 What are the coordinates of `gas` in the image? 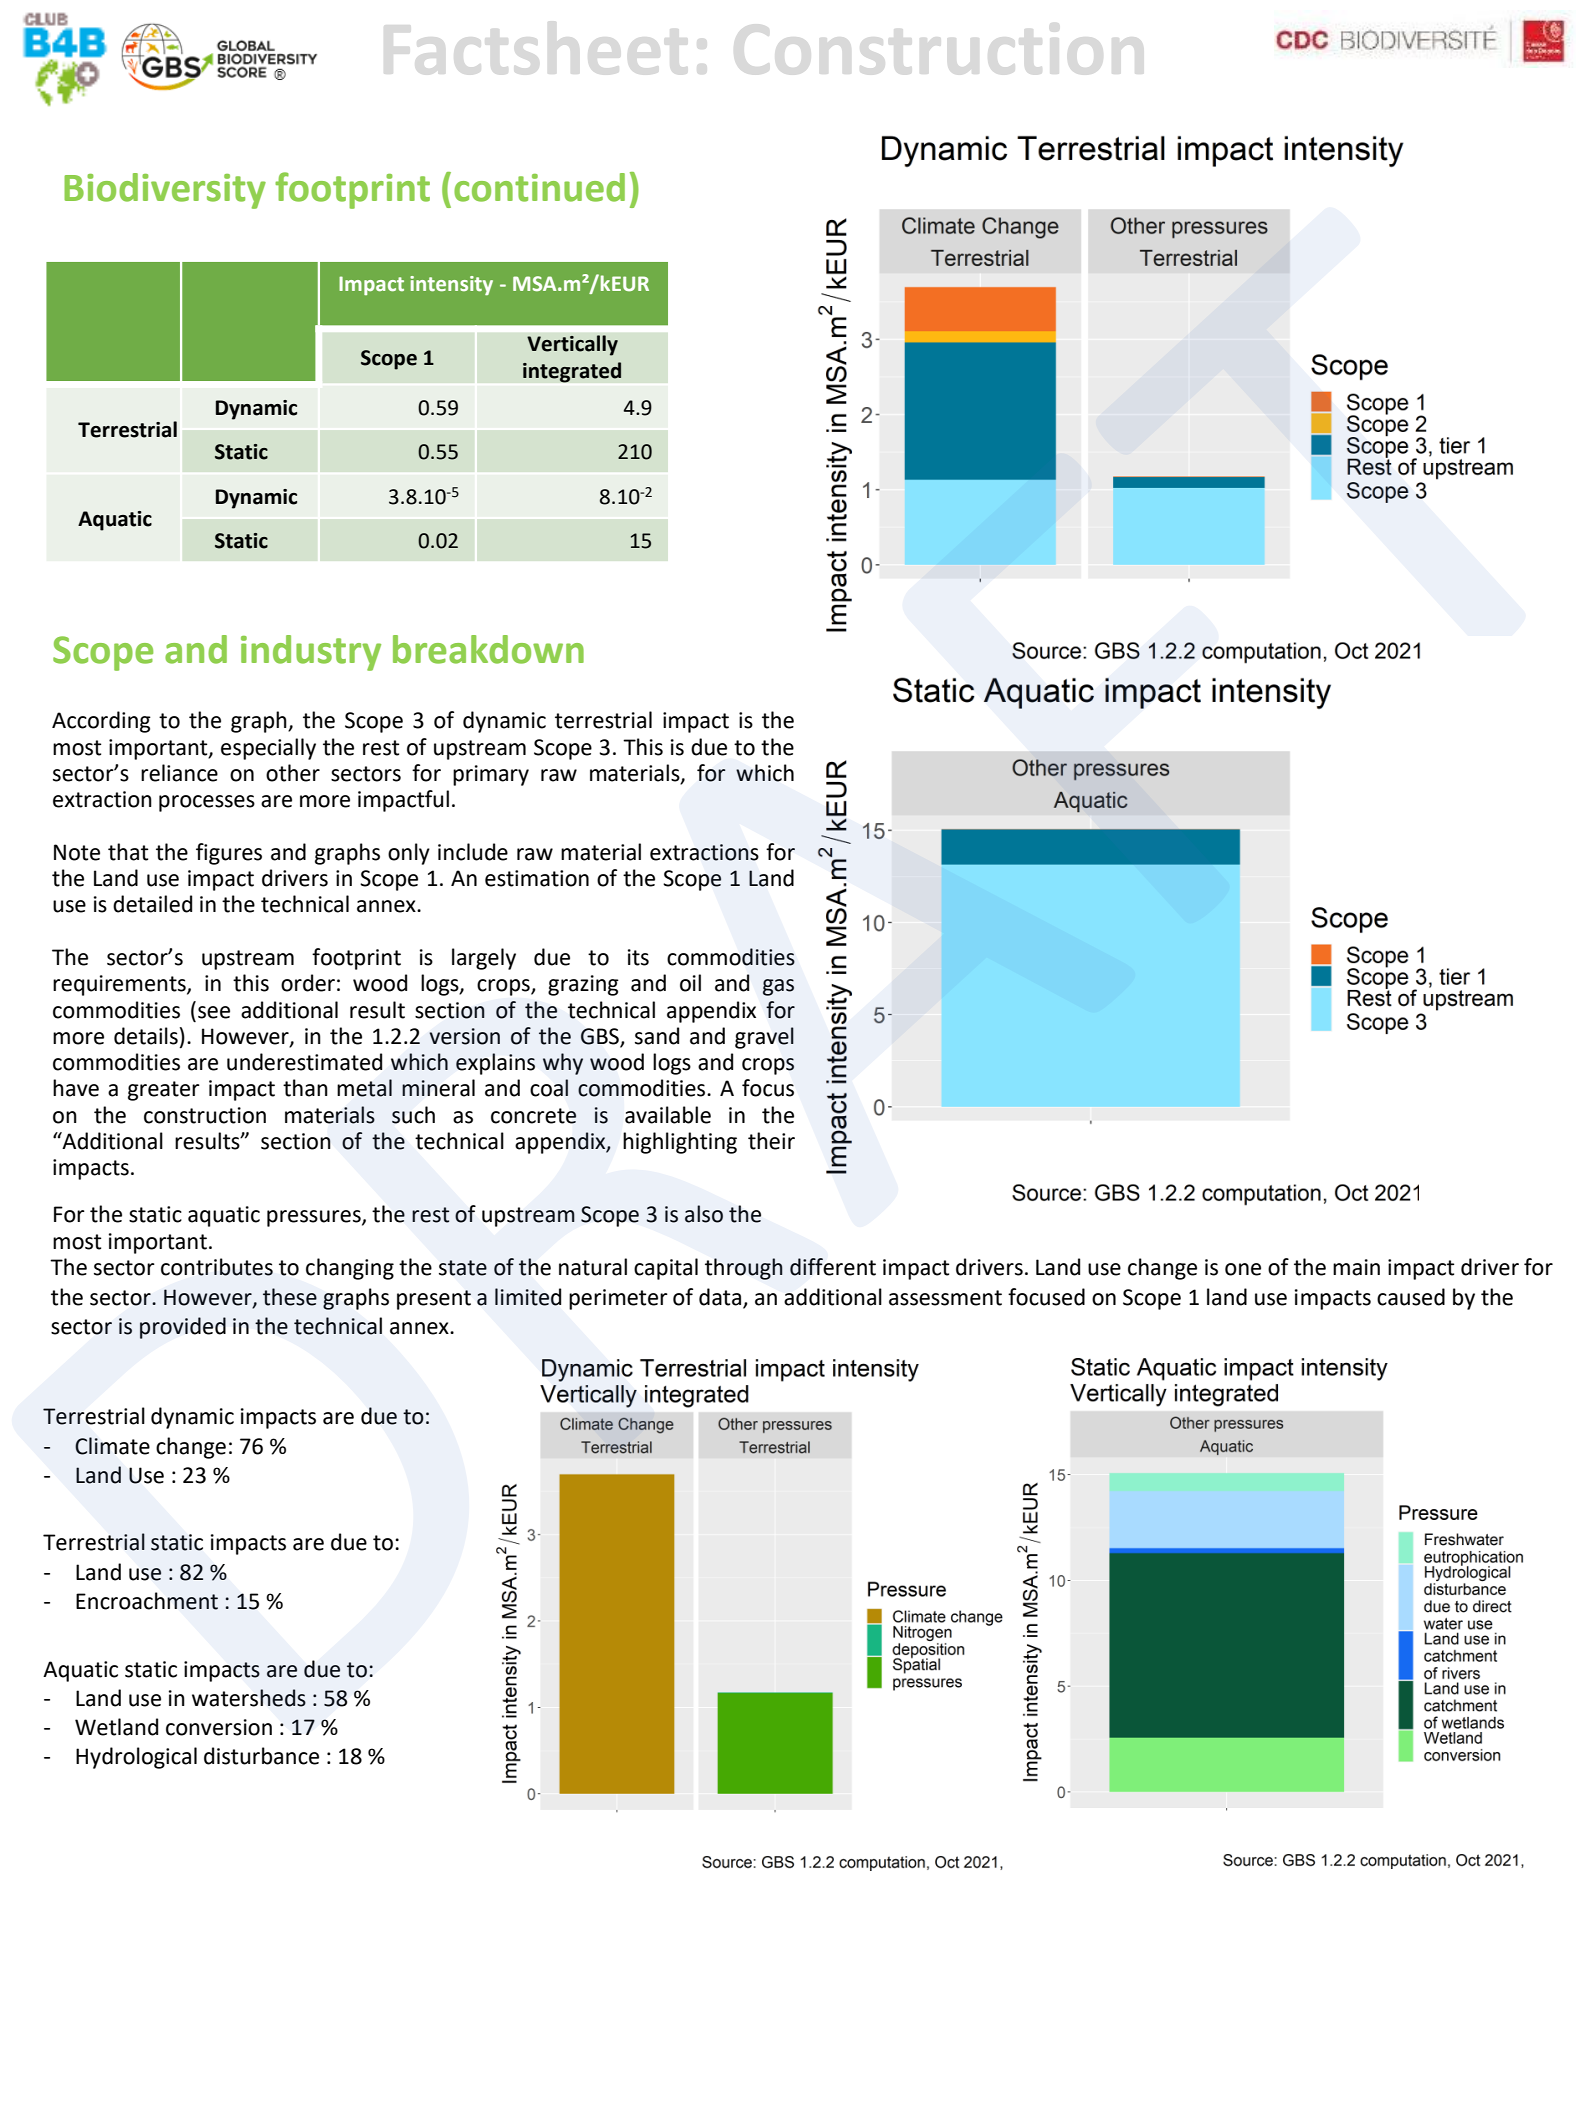 It's located at (778, 987).
